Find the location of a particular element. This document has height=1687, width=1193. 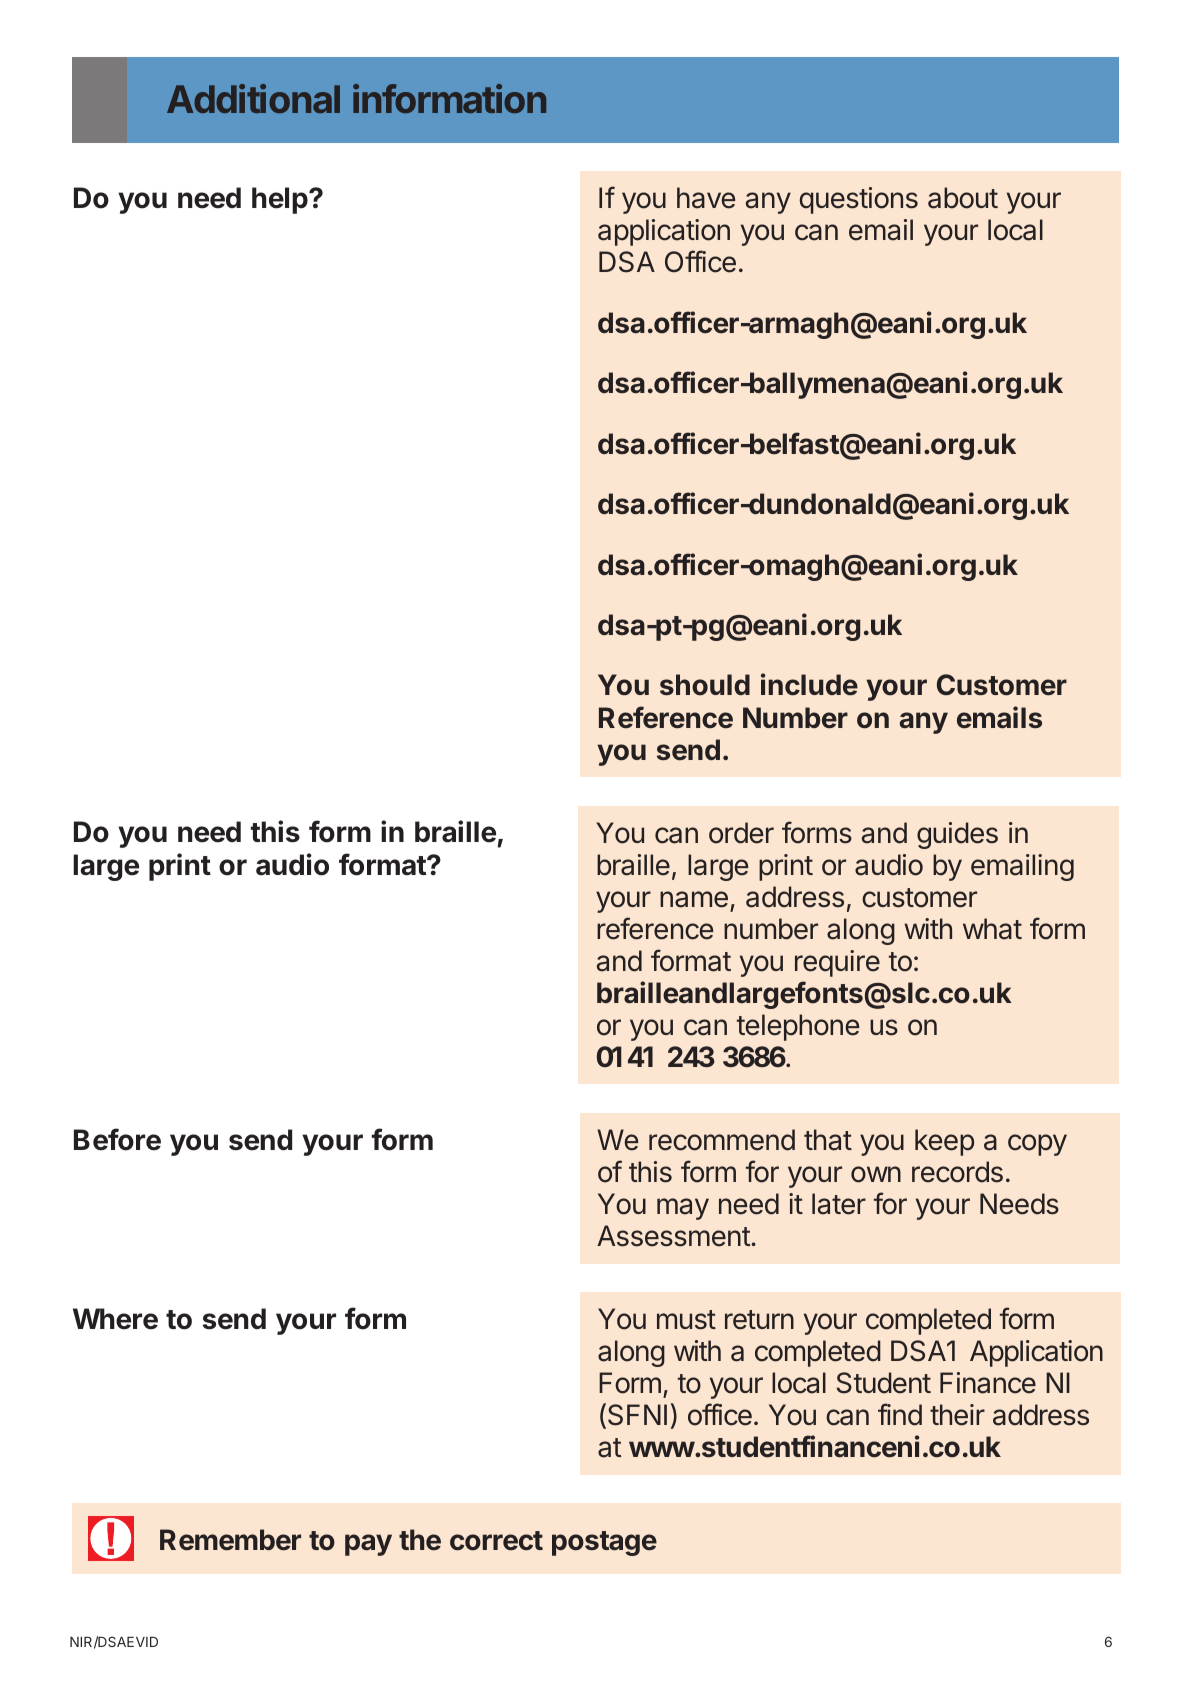

Additional is located at coordinates (253, 98).
